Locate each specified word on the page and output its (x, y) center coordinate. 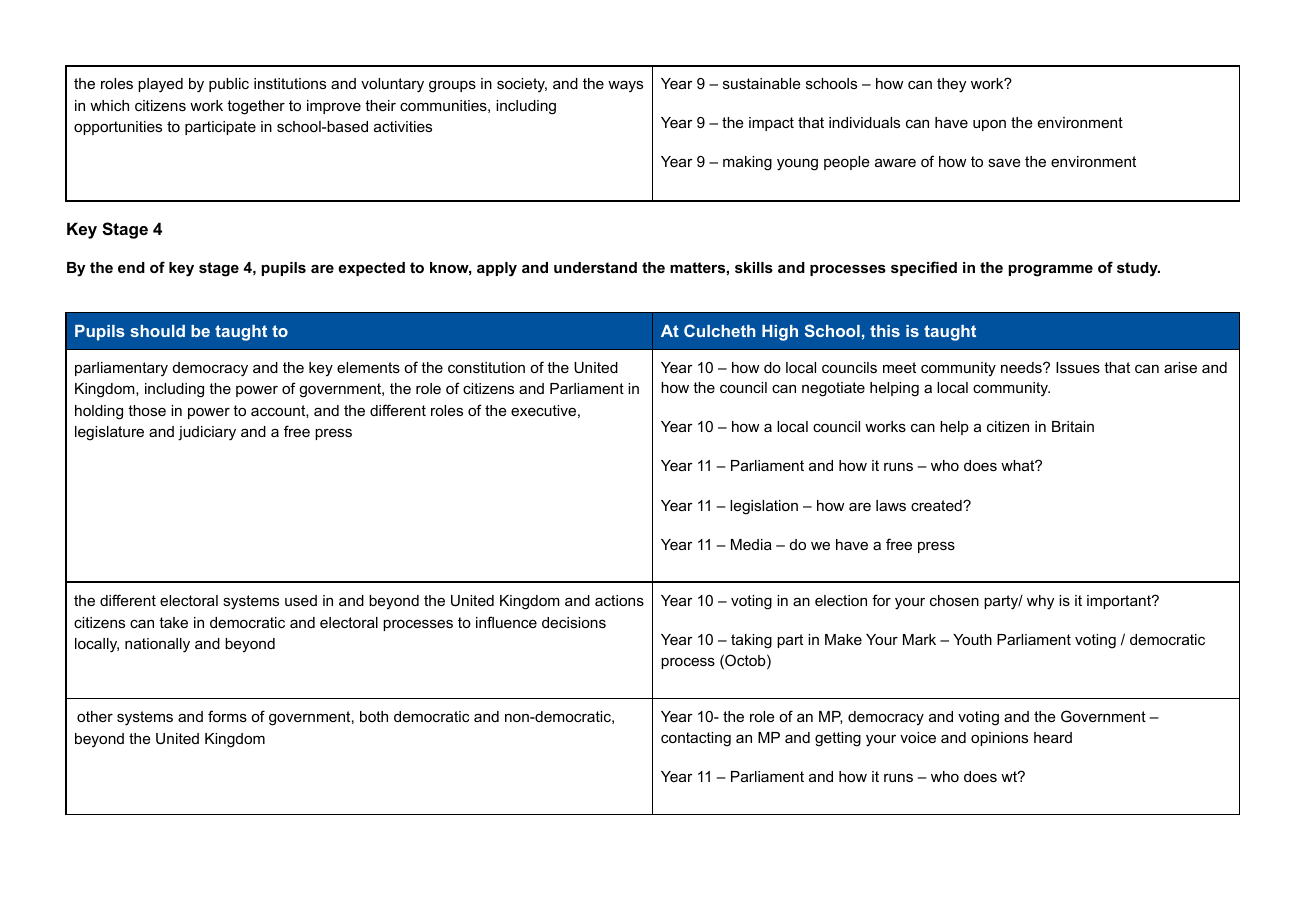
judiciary (207, 433)
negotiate (833, 389)
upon (989, 125)
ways (625, 86)
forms (227, 716)
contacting (696, 739)
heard (1053, 737)
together (256, 107)
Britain (1073, 426)
